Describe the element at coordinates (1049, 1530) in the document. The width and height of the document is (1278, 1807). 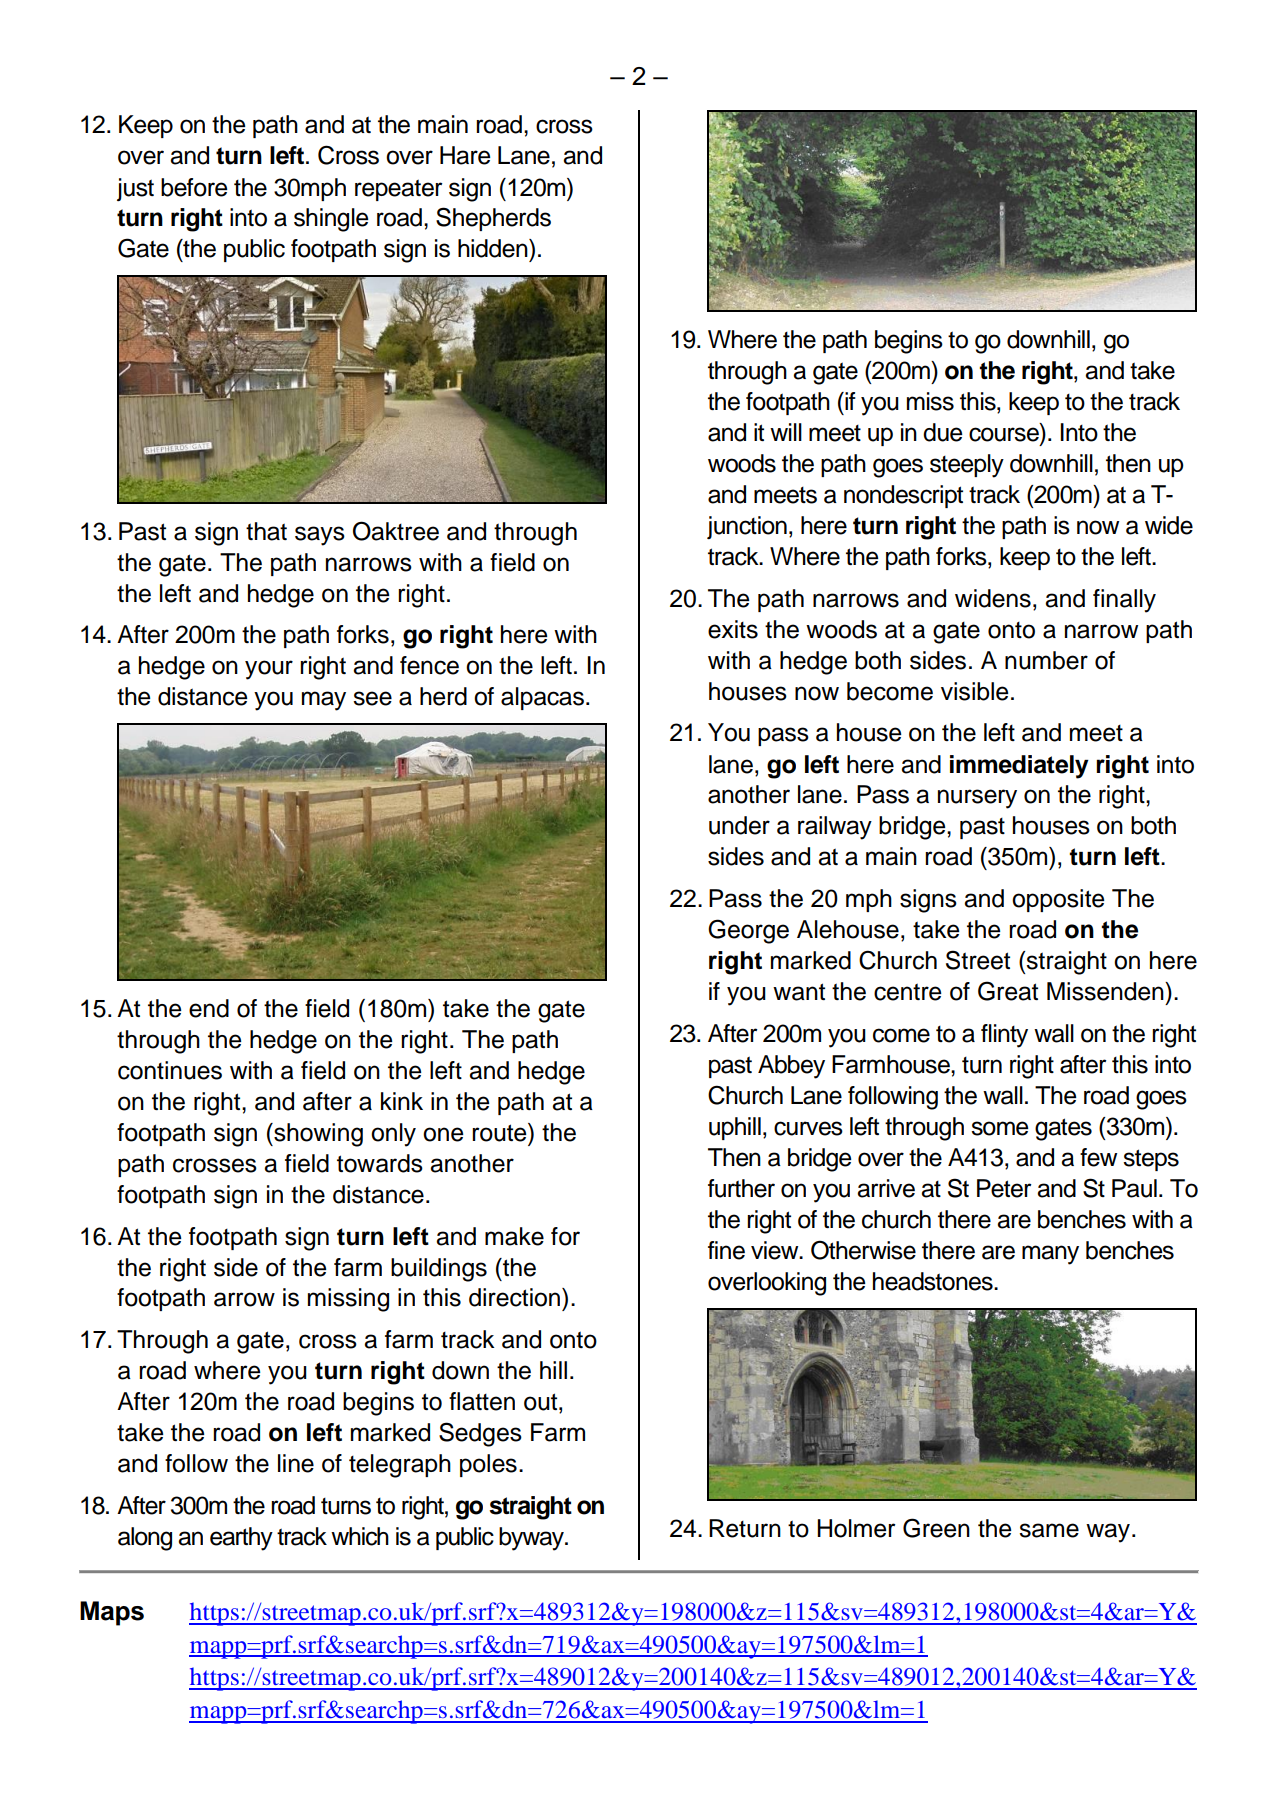
I see `same` at that location.
